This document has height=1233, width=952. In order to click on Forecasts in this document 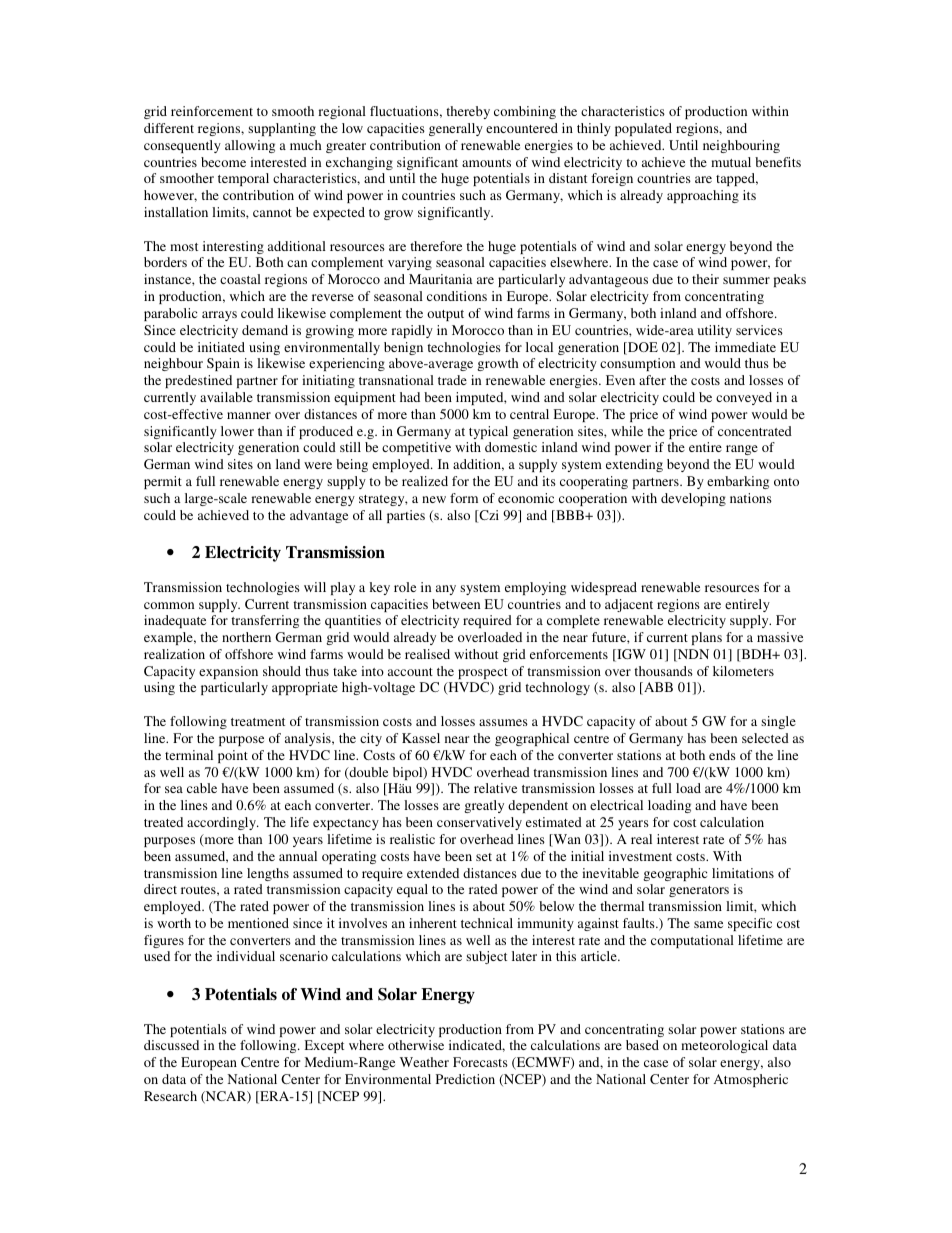, I will do `click(480, 1062)`.
